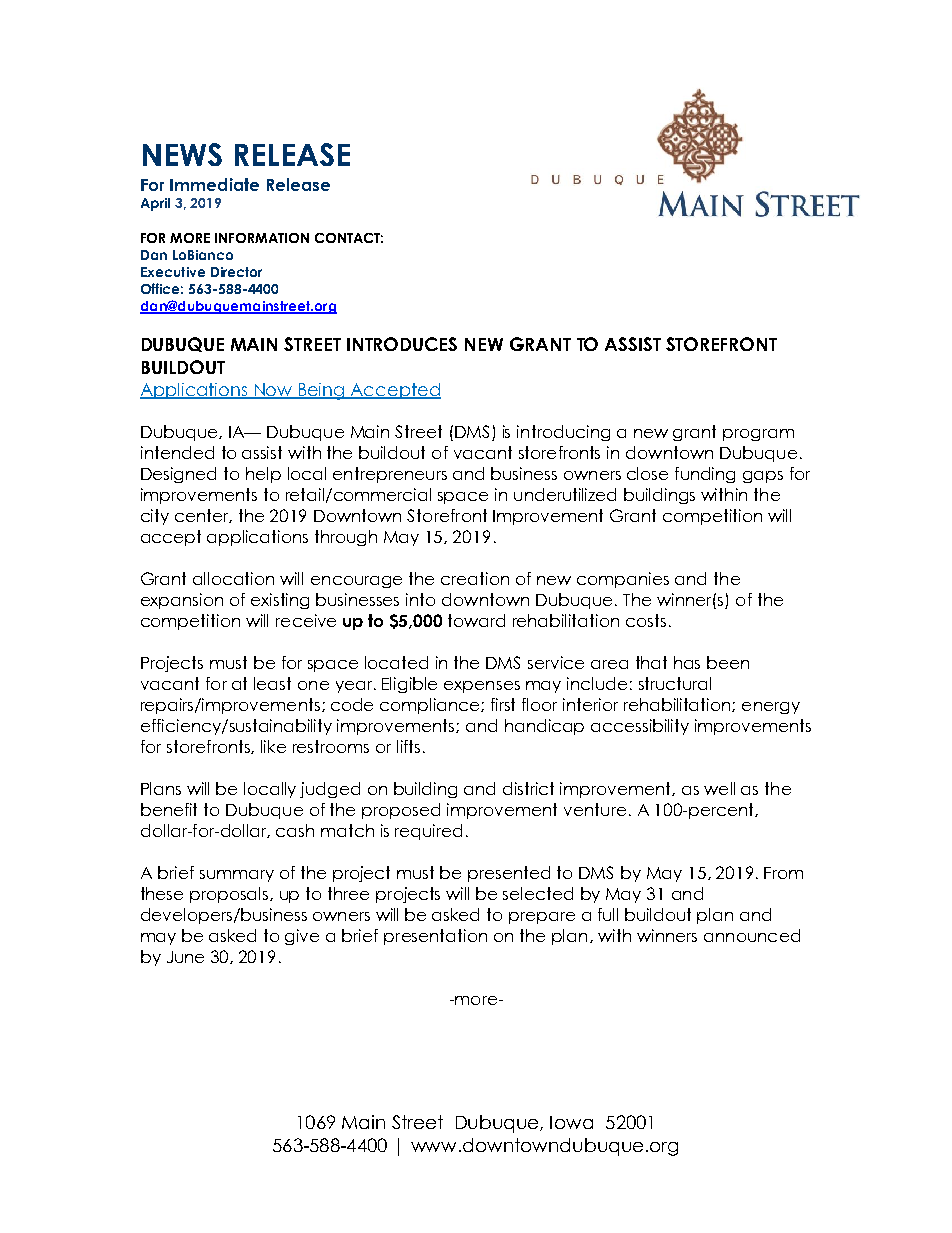 Image resolution: width=952 pixels, height=1233 pixels. What do you see at coordinates (719, 788) in the screenshot?
I see `well` at bounding box center [719, 788].
